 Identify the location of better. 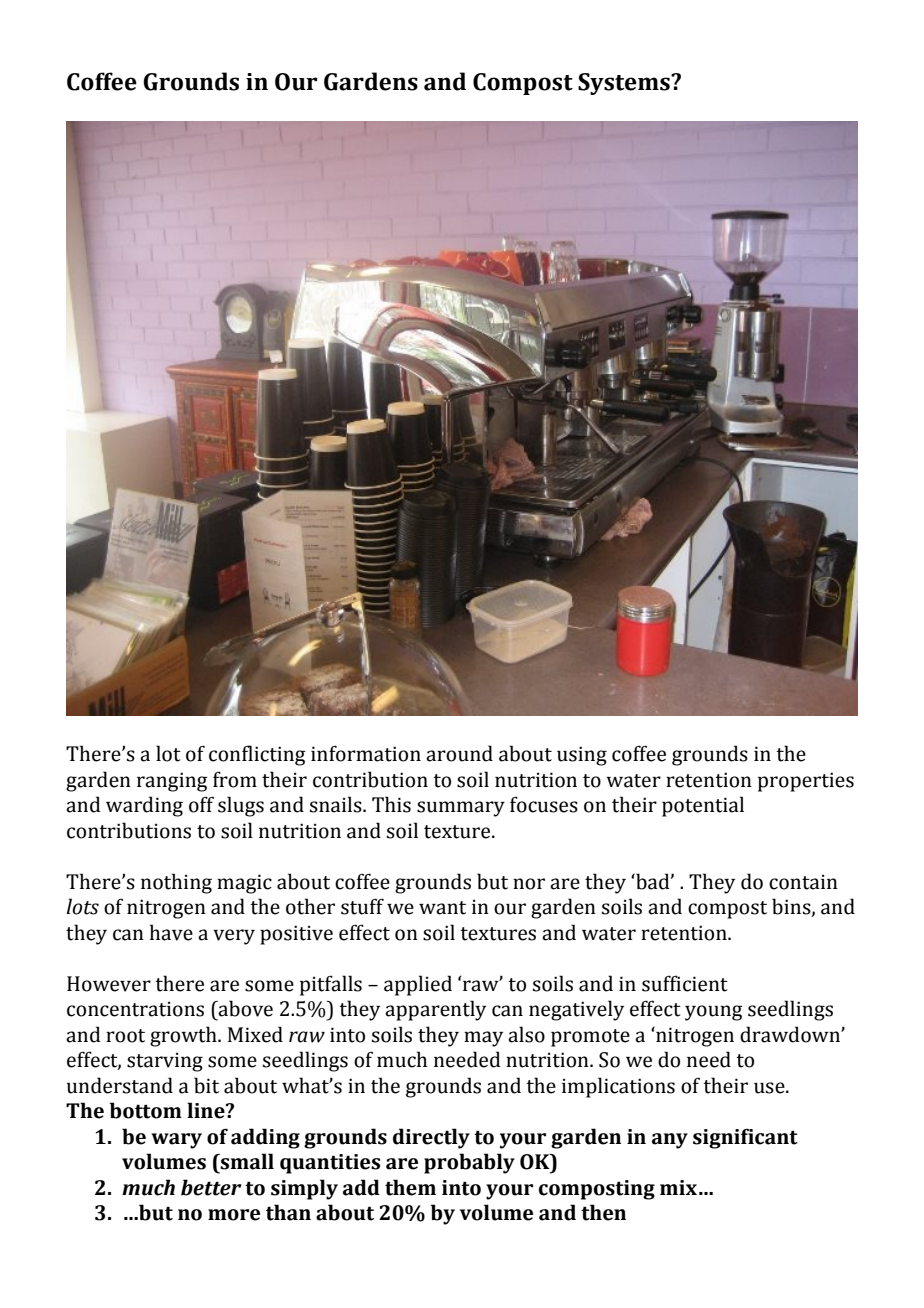
(211, 1187).
